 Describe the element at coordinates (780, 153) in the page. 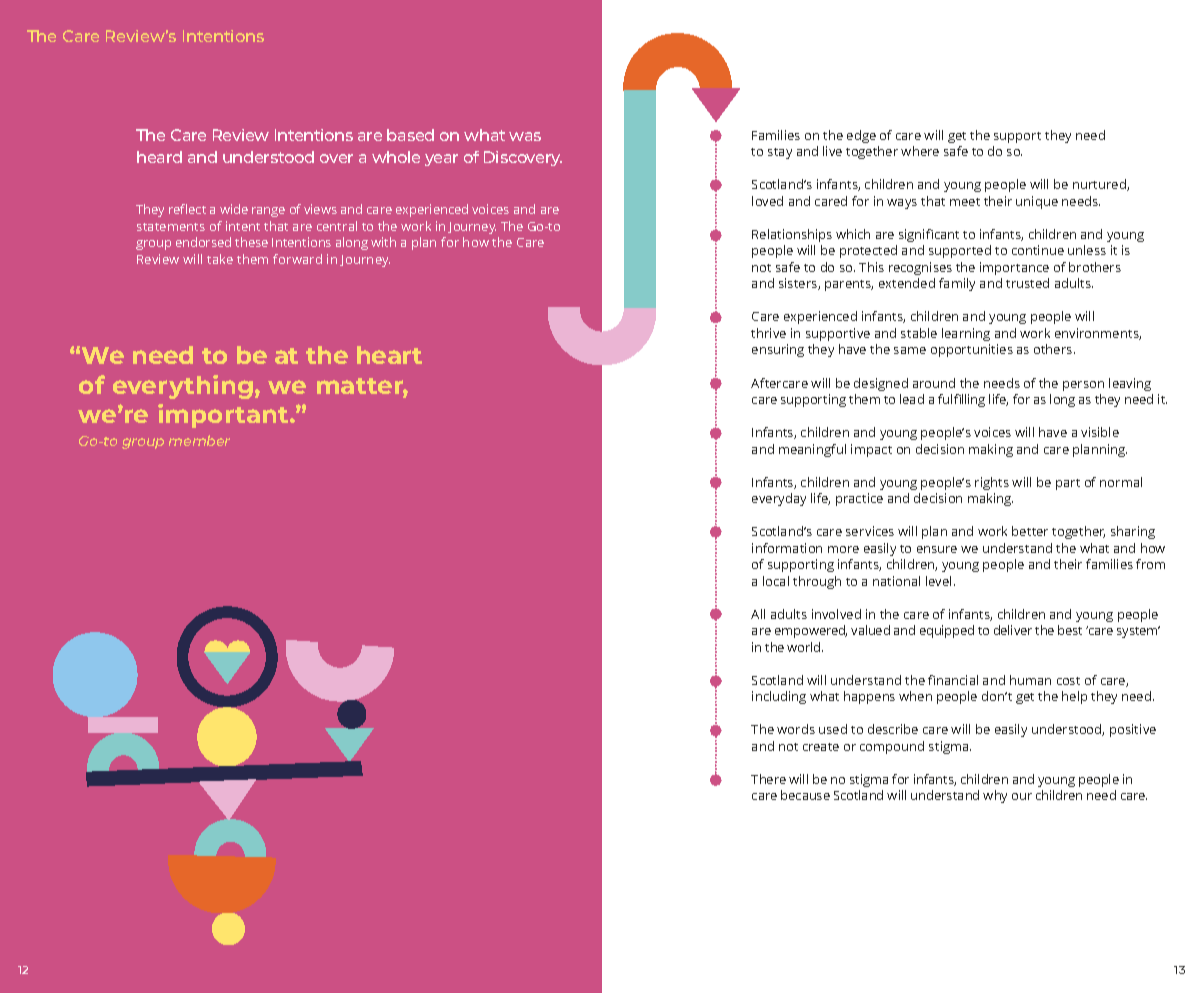

I see `stay` at that location.
